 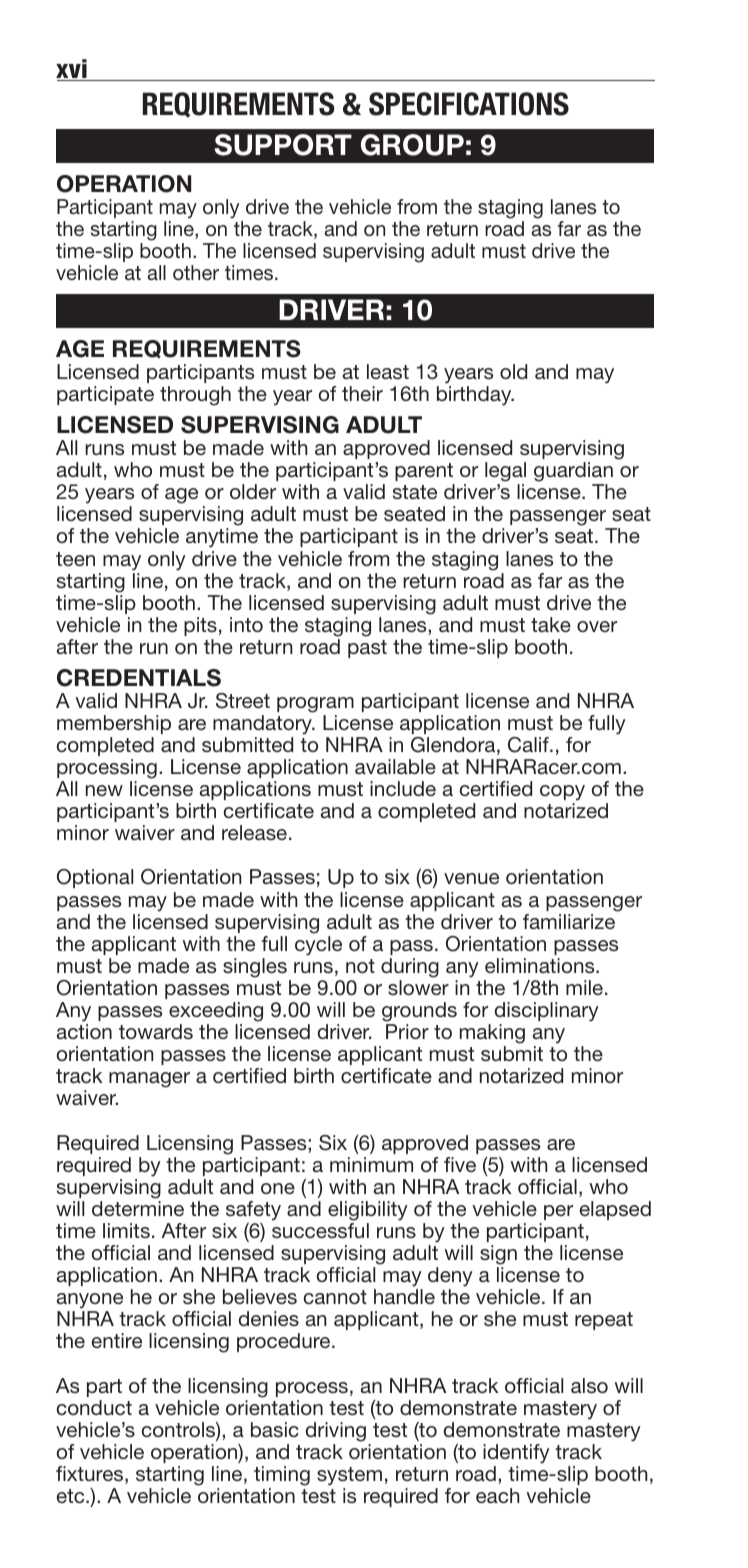 I want to click on fixtures, so click(x=91, y=1475).
